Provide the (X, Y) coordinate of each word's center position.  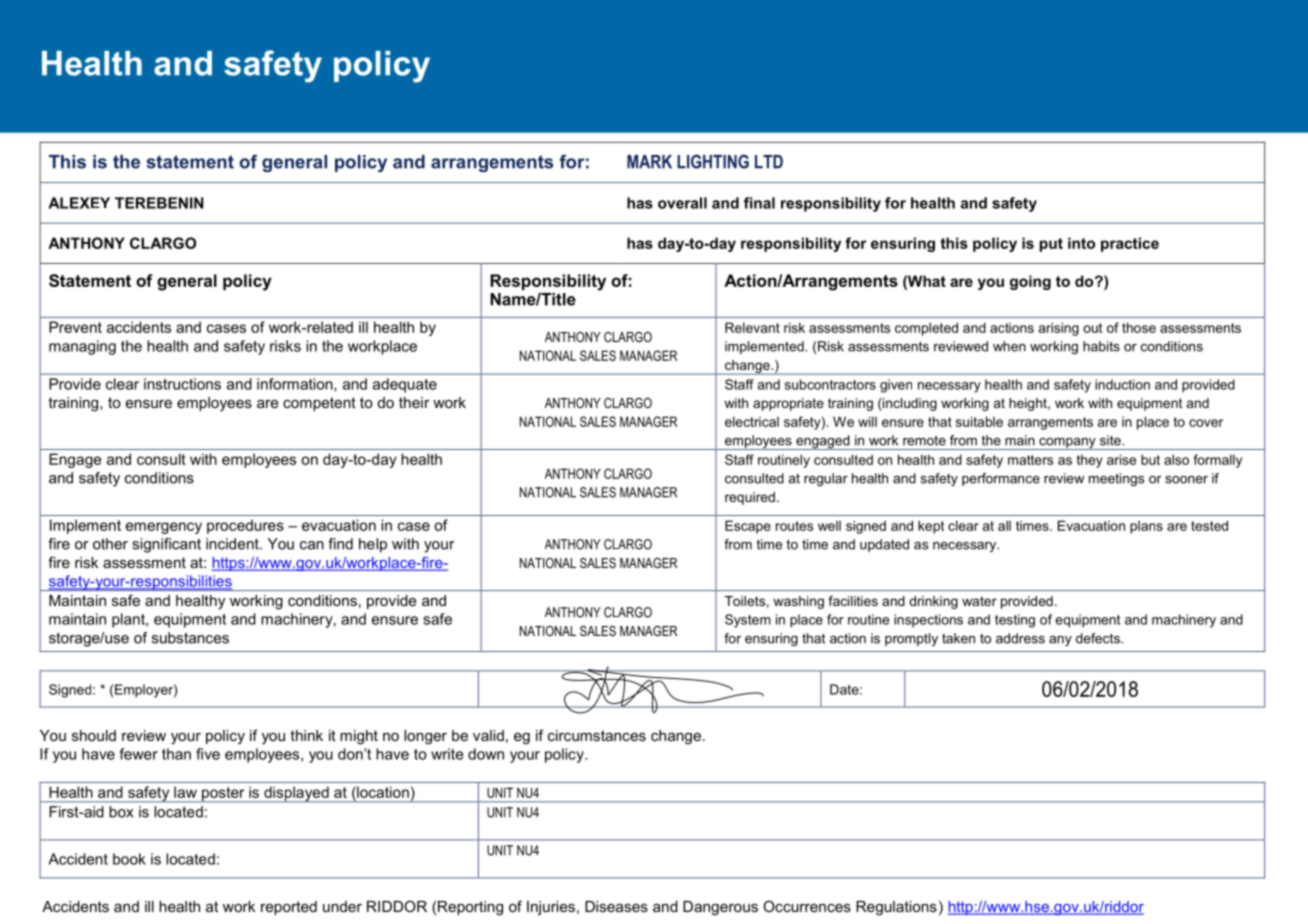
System (748, 621)
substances (190, 638)
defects (1099, 638)
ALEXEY (79, 203)
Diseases (616, 906)
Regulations (896, 908)
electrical (752, 421)
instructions (182, 384)
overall (682, 203)
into (1081, 243)
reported (289, 908)
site (1111, 440)
